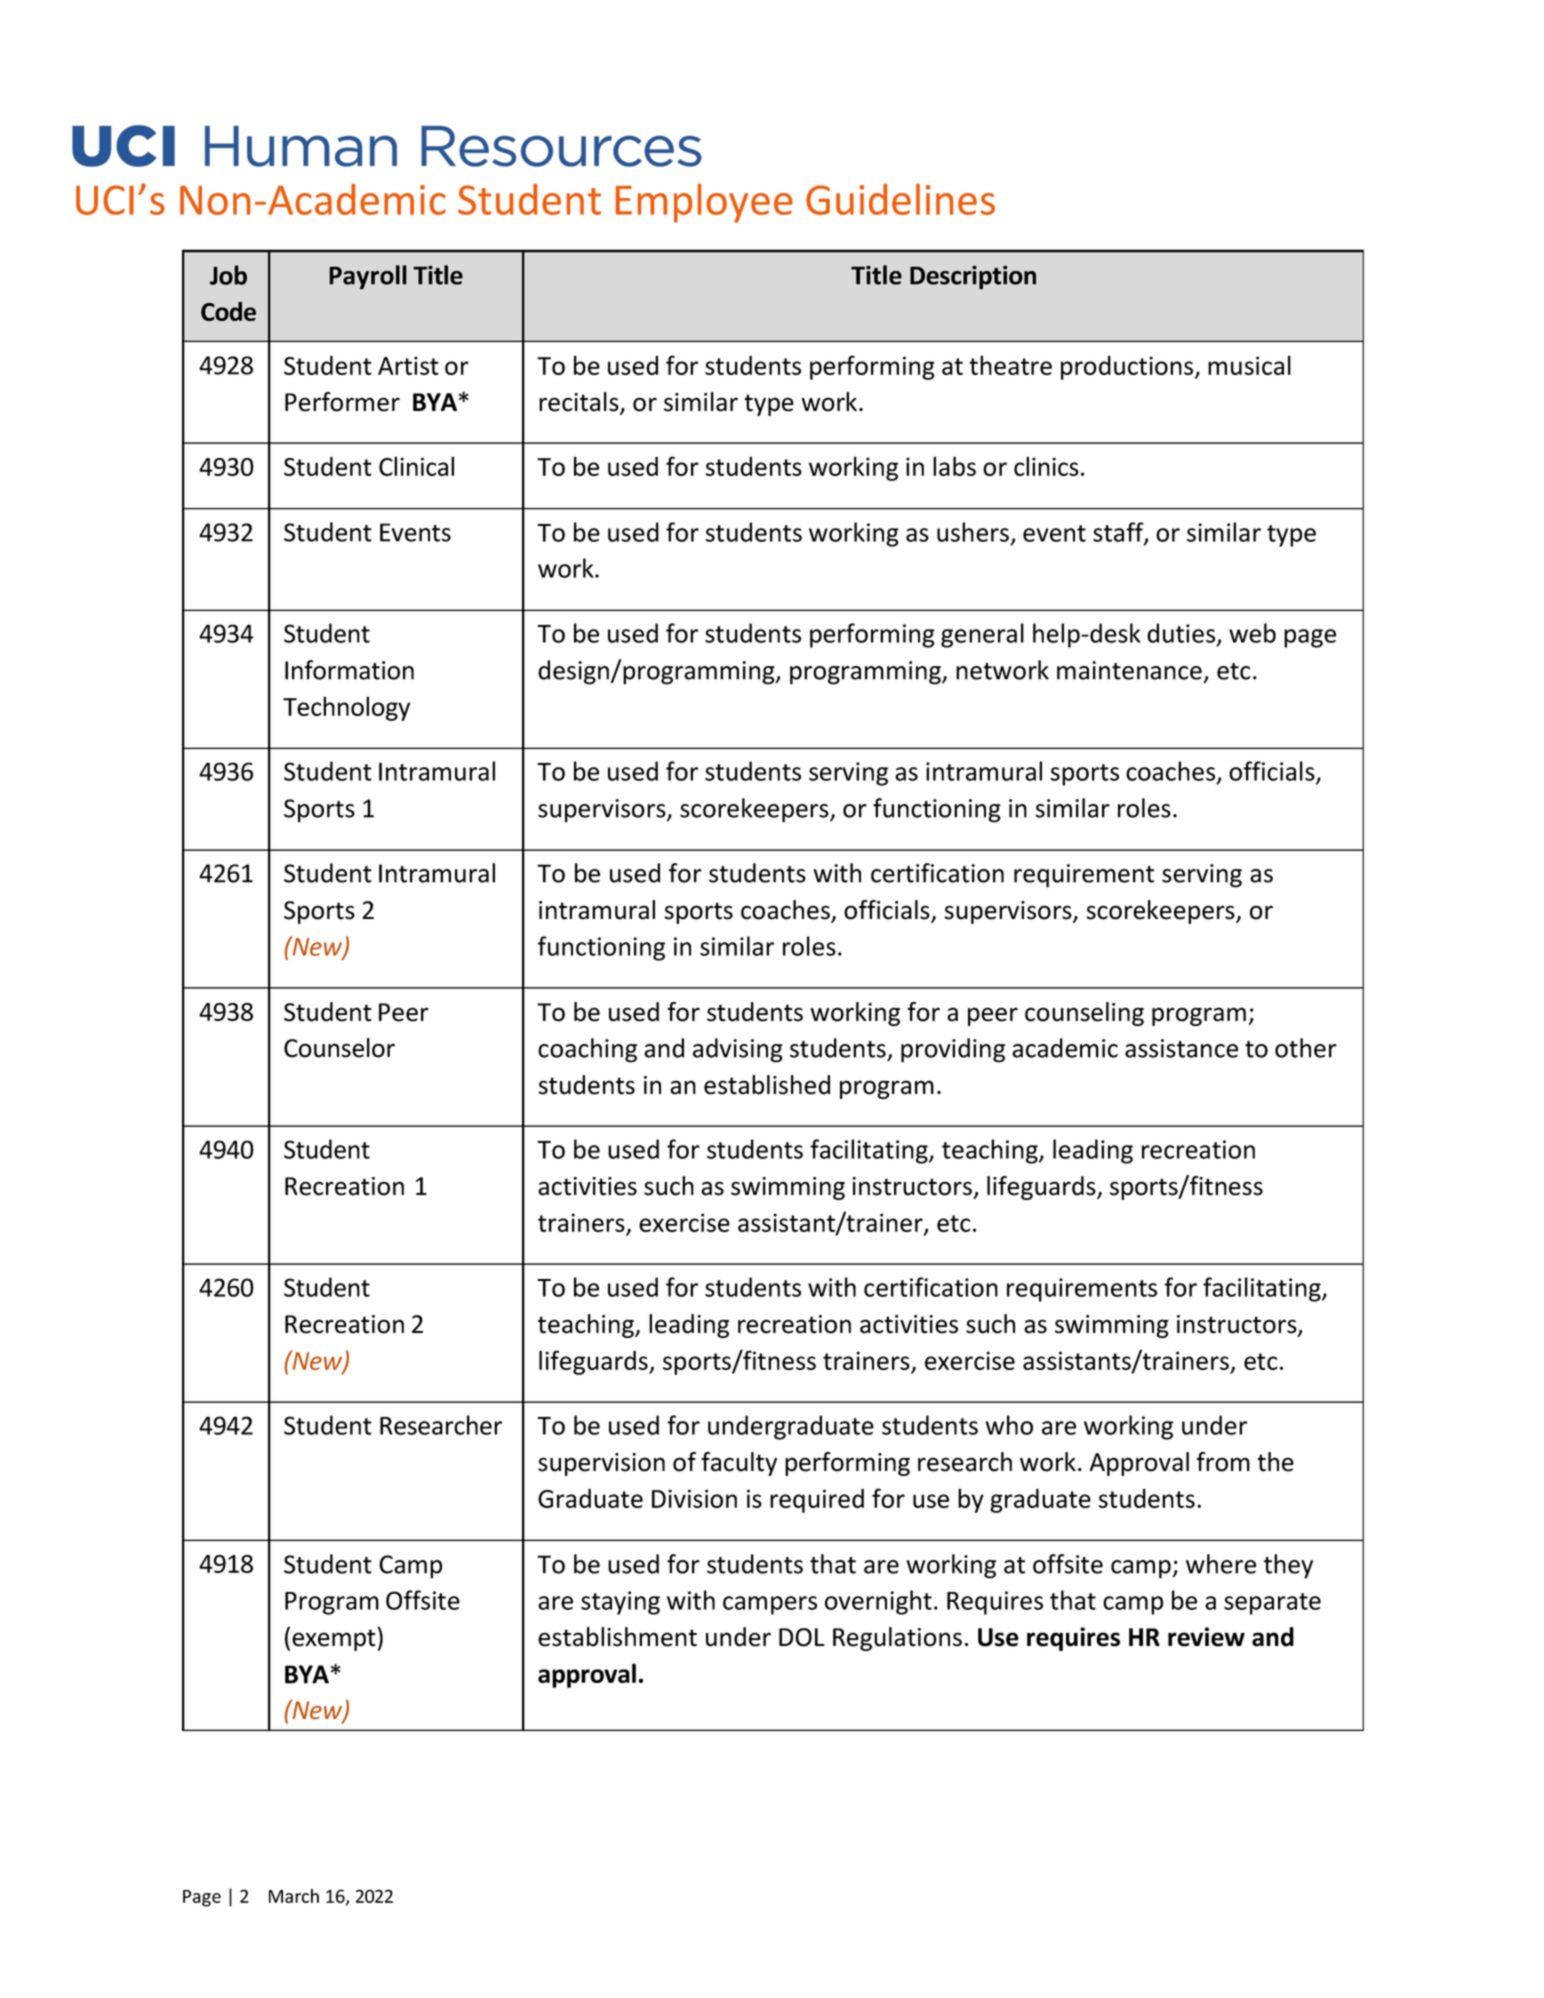  What do you see at coordinates (294, 1896) in the document?
I see `March` at bounding box center [294, 1896].
